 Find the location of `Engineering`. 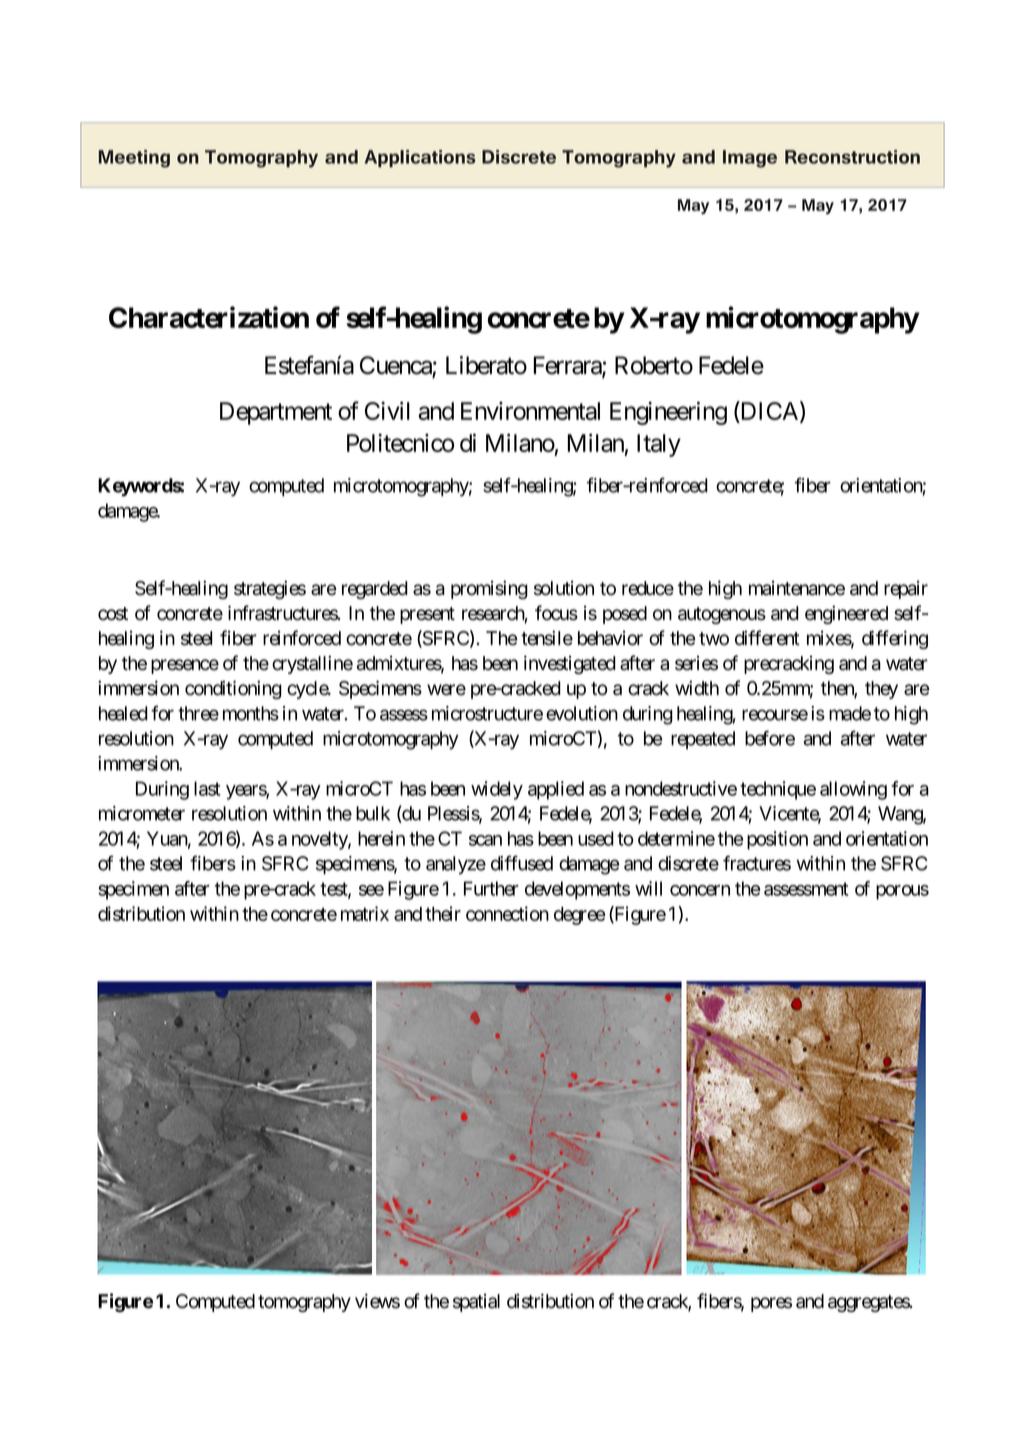

Engineering is located at coordinates (668, 413).
